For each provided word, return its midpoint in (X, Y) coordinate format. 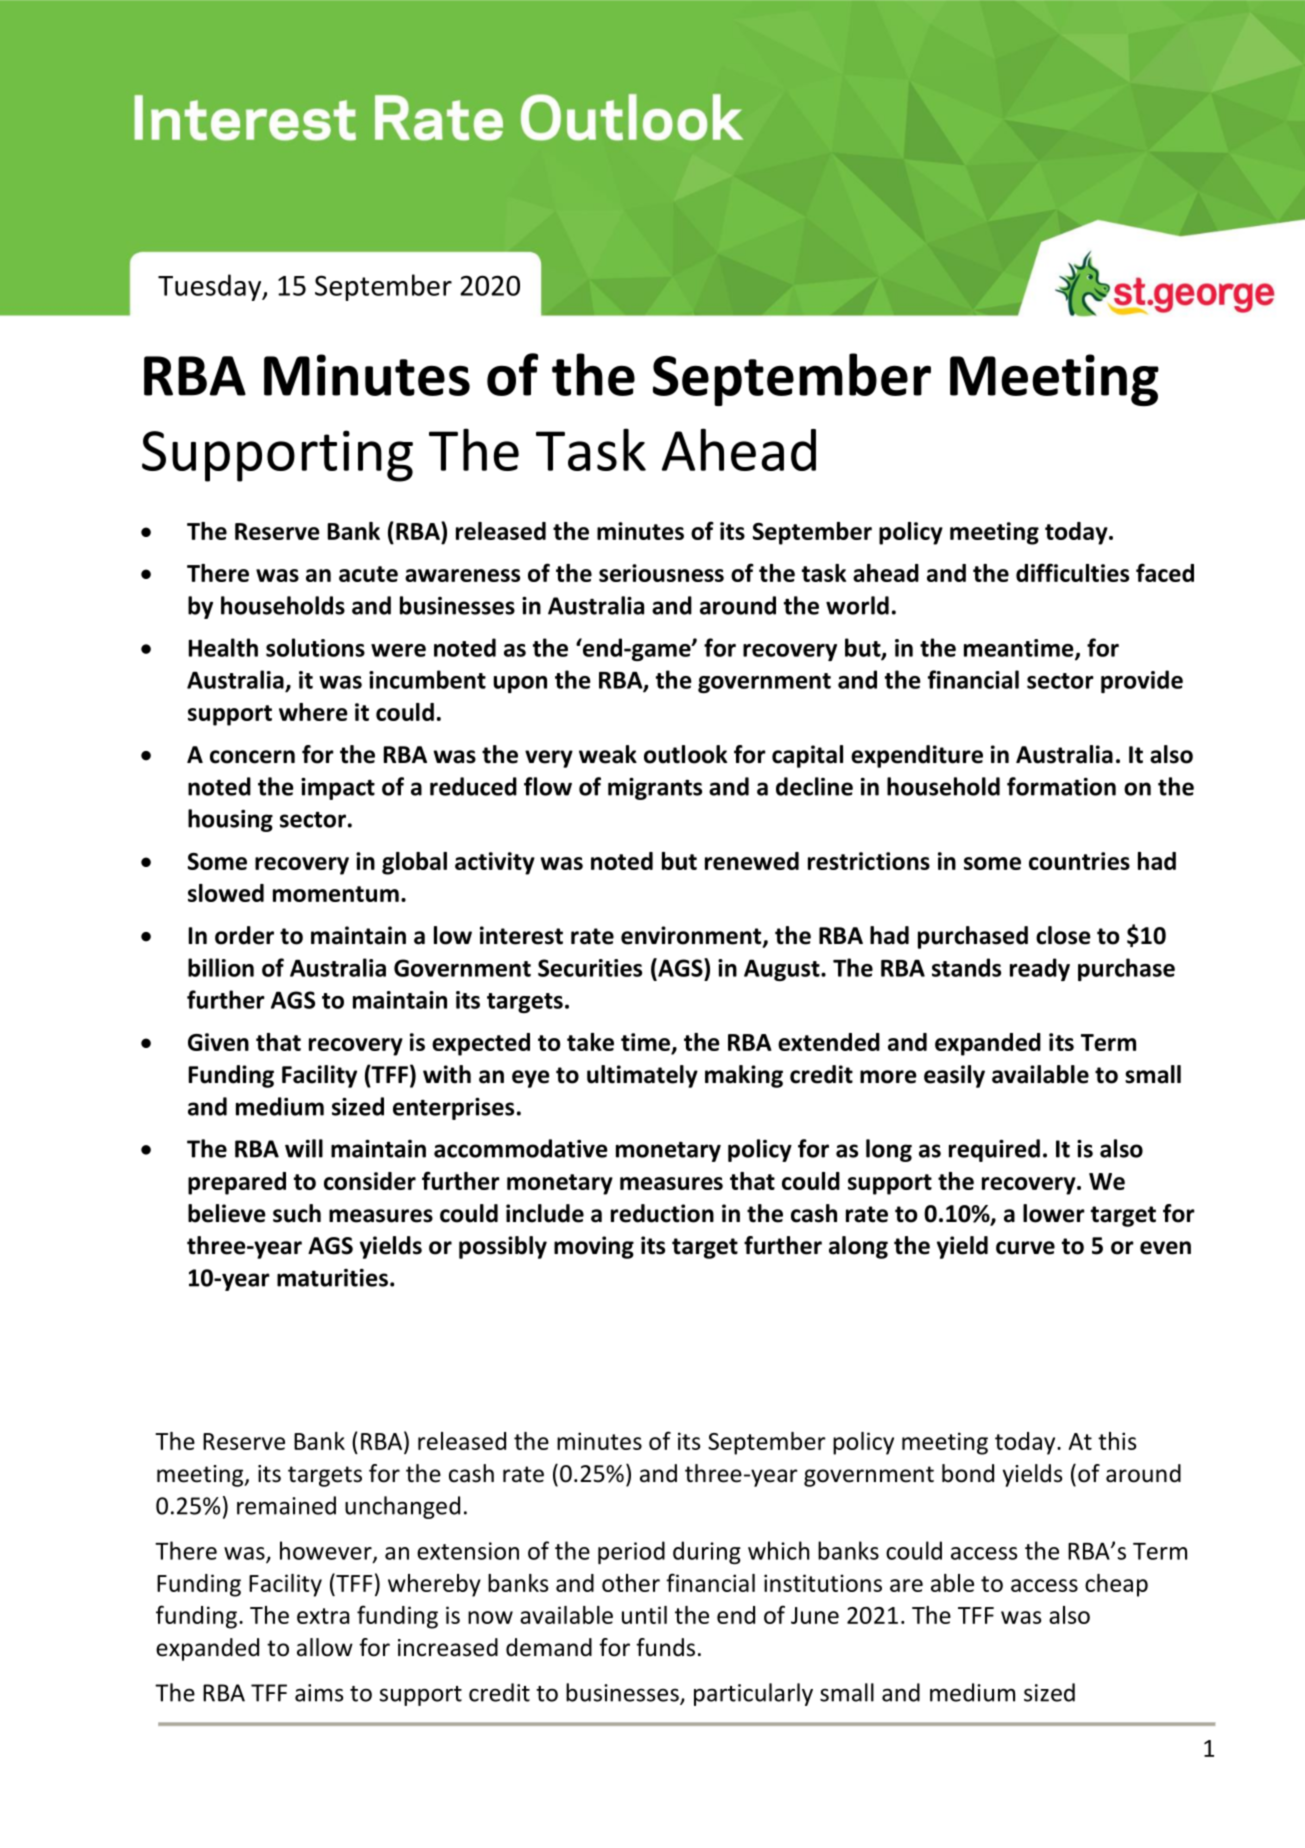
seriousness (661, 573)
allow (325, 1647)
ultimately (642, 1076)
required (994, 1150)
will (304, 1148)
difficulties (1072, 572)
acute (368, 574)
